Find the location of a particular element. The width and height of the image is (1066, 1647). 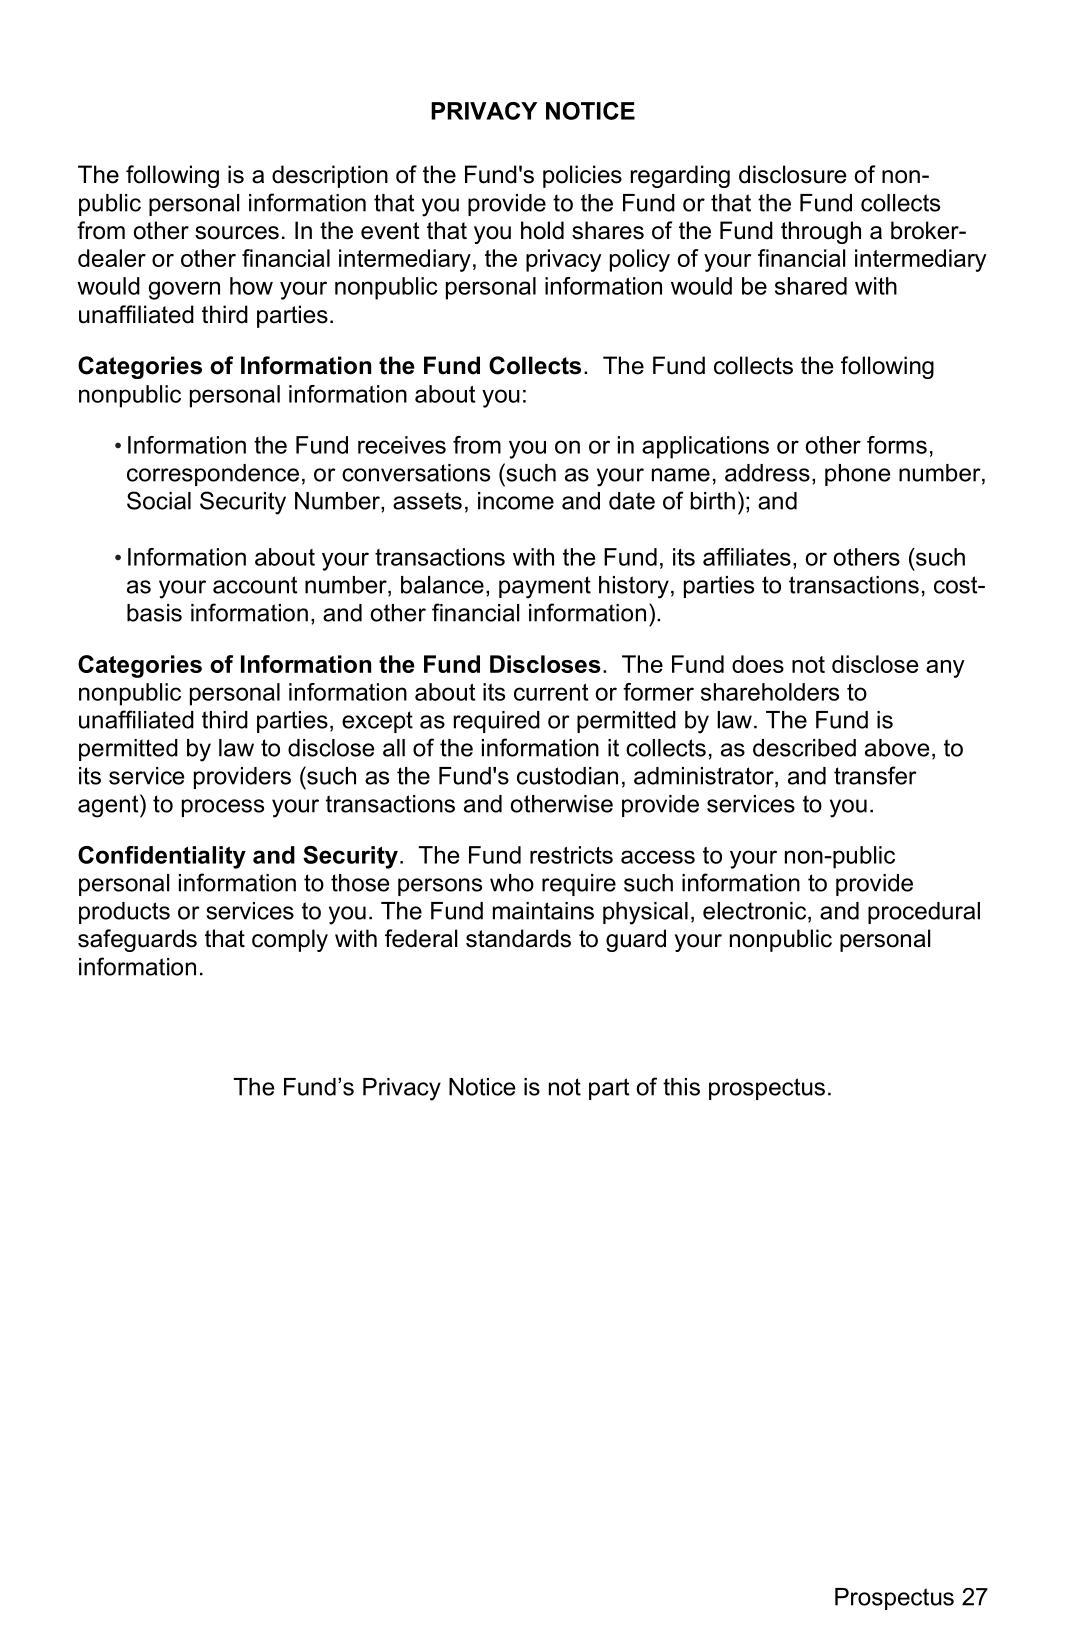

forms is located at coordinates (897, 445).
